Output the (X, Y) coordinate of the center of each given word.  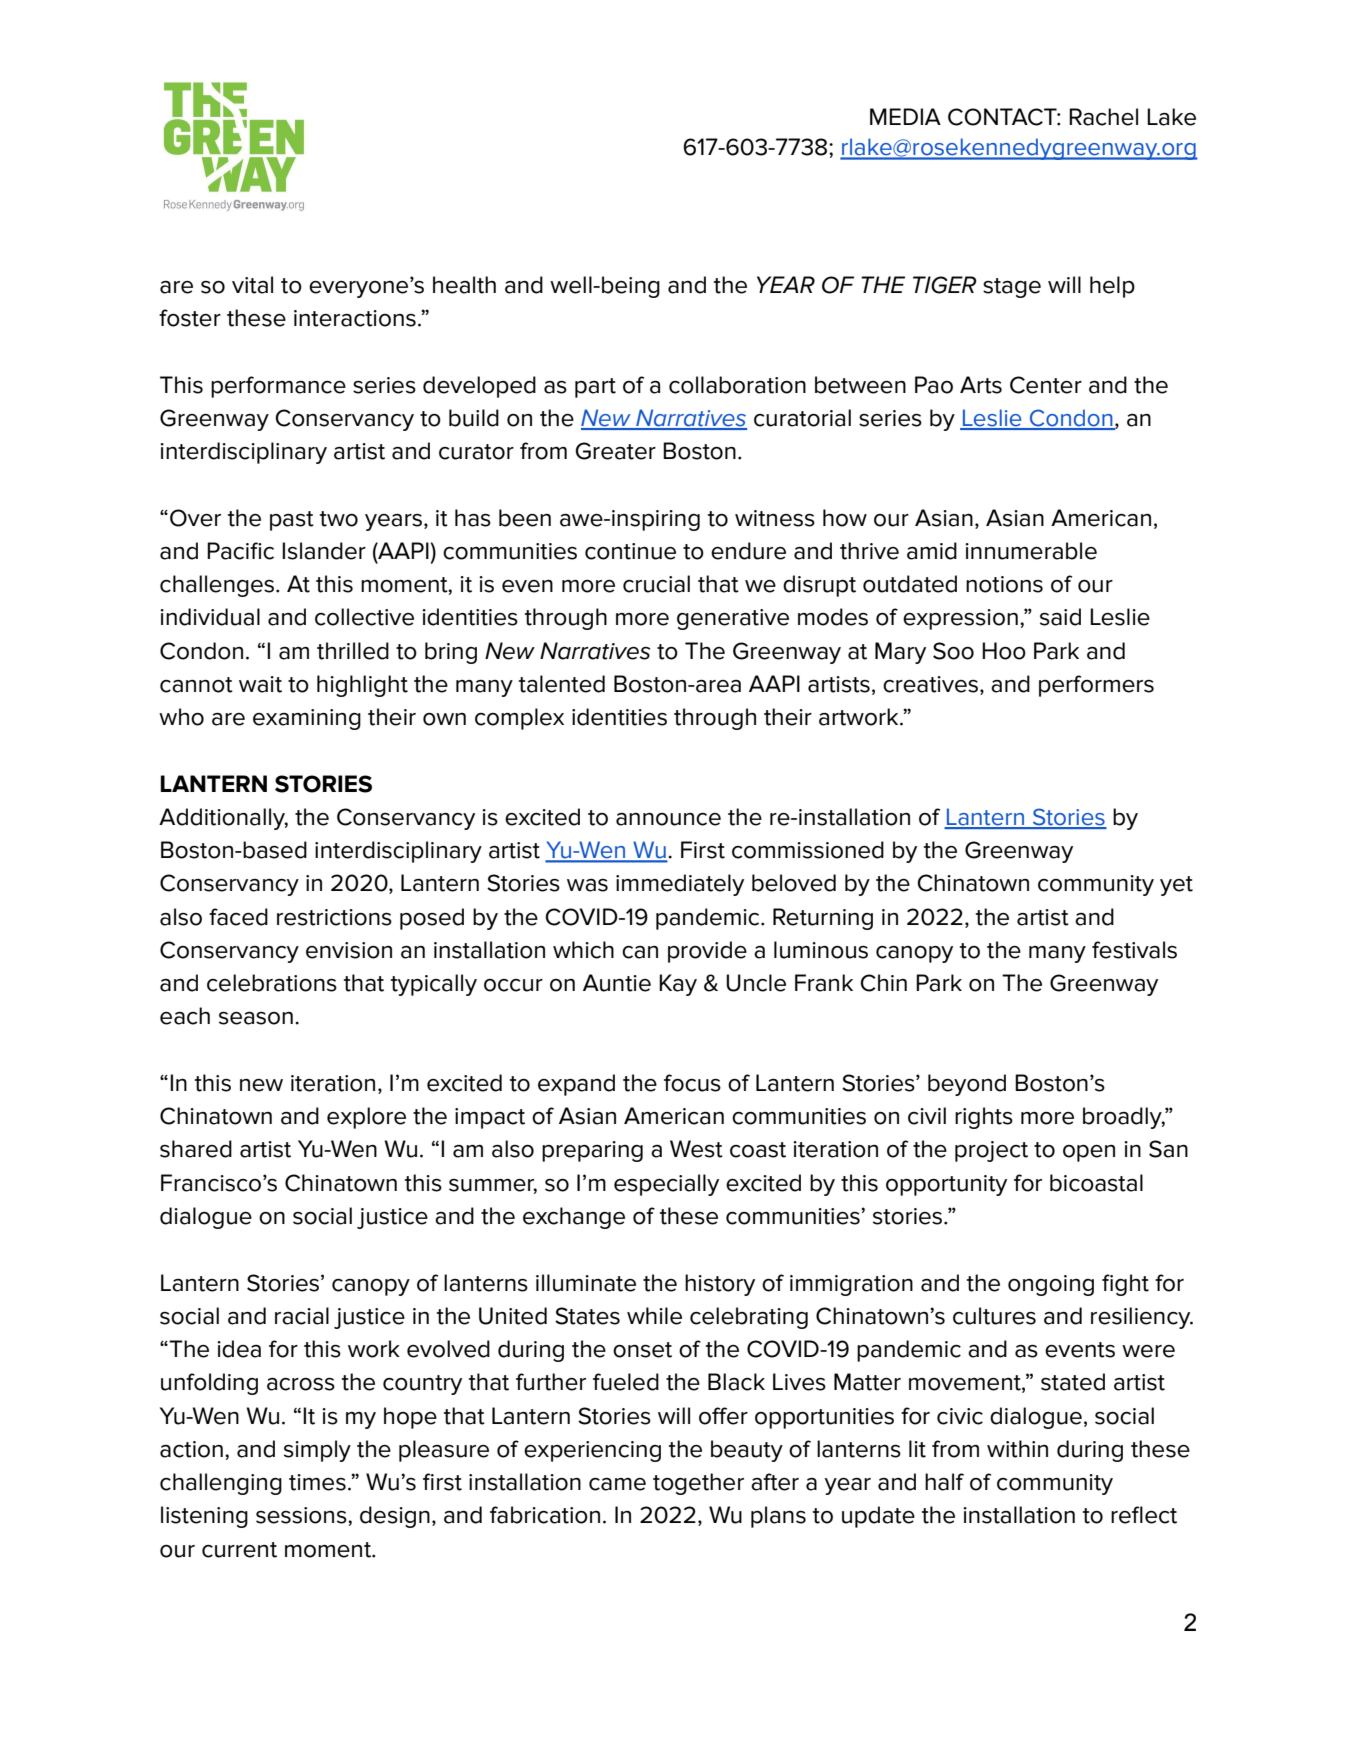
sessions (302, 1515)
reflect (1144, 1515)
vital (252, 285)
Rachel (1103, 117)
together (698, 1484)
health (464, 285)
